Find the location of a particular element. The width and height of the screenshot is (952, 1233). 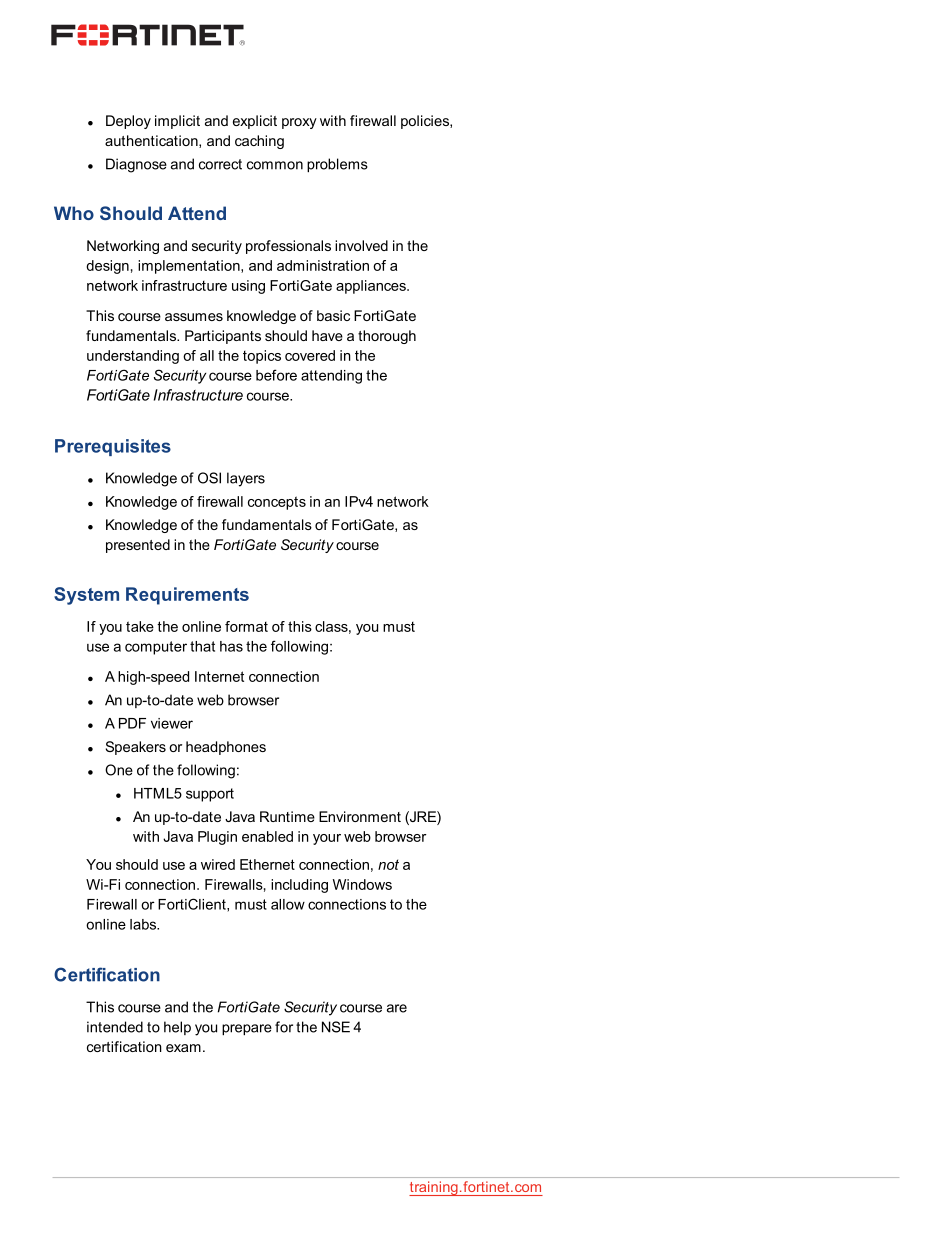

correct is located at coordinates (220, 164).
